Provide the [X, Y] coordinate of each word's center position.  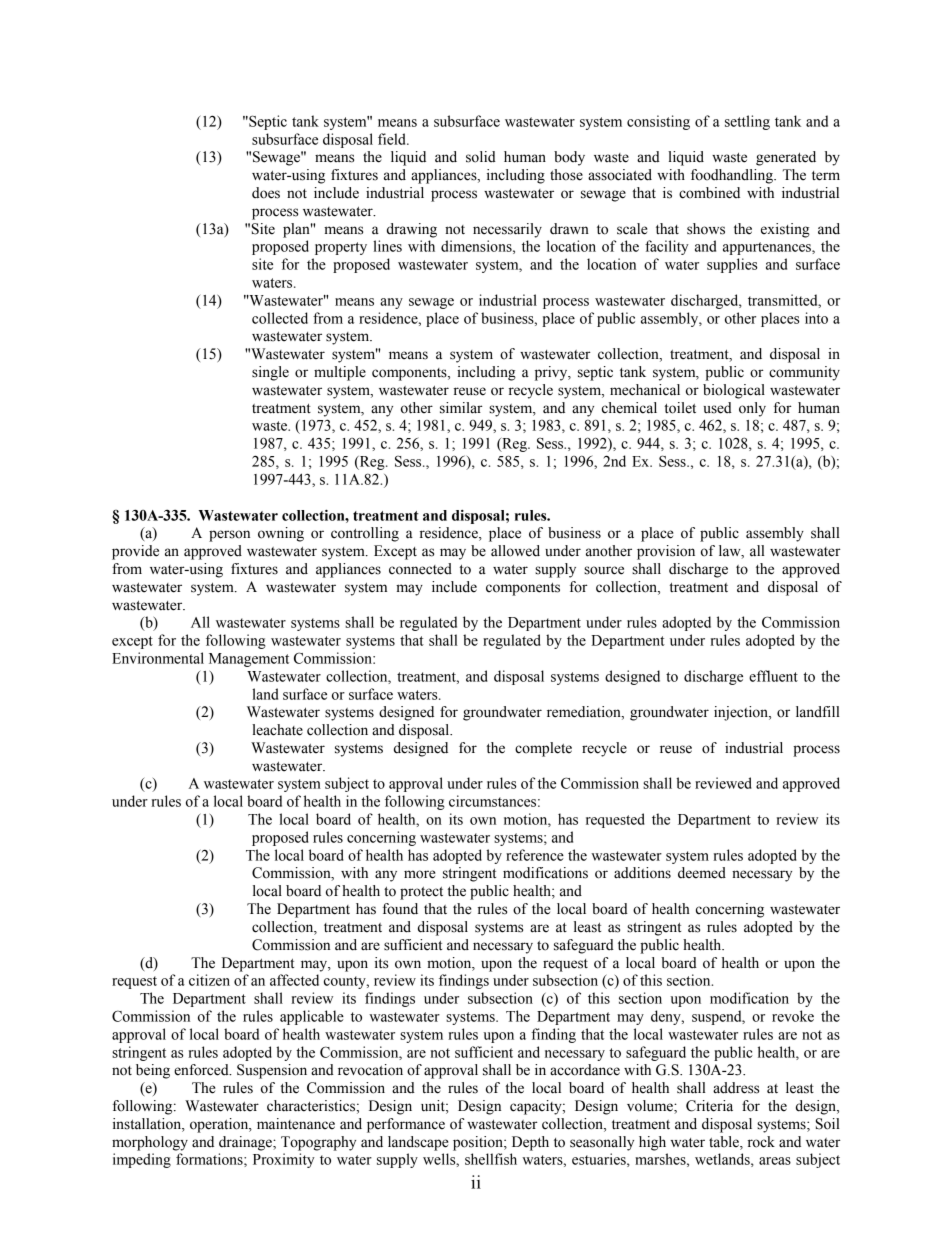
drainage [246, 1143]
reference [535, 855]
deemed [702, 873]
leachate [277, 730]
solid [481, 157]
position [479, 1143]
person [229, 536]
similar [461, 408]
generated [786, 158]
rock [761, 1142]
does [266, 193]
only [752, 409]
